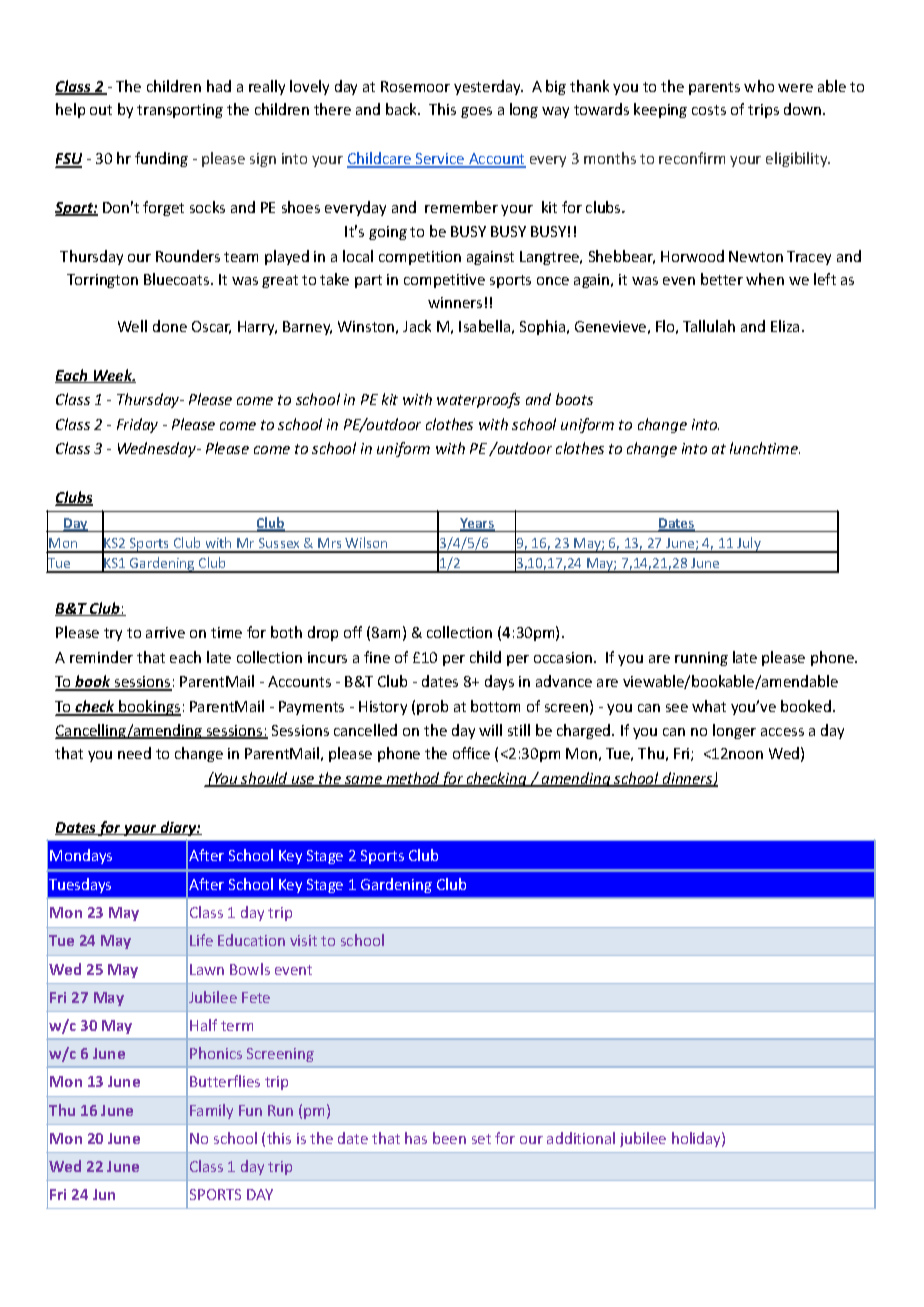 This screenshot has height=1307, width=924. I want to click on running, so click(701, 659).
